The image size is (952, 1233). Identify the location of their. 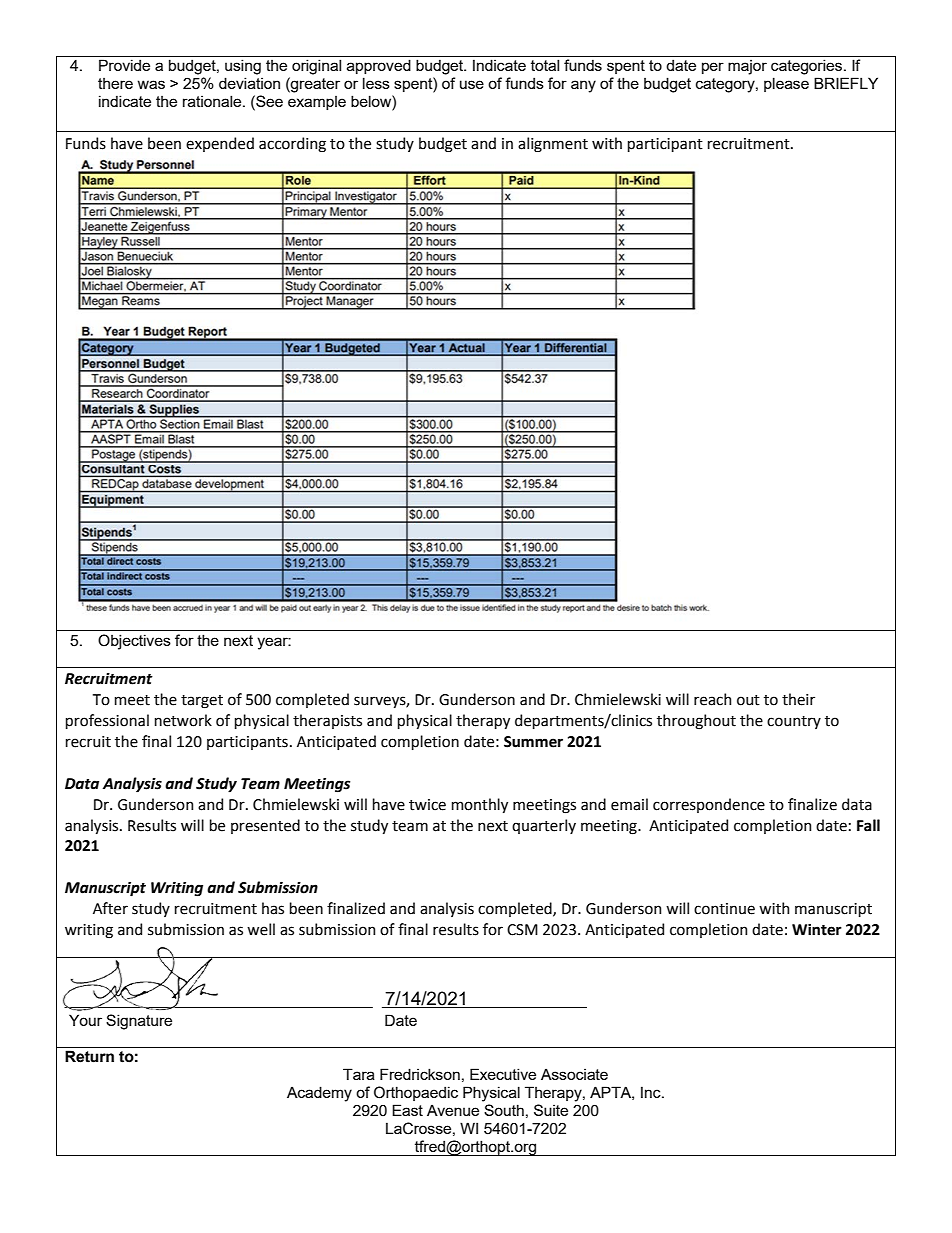
(798, 699).
